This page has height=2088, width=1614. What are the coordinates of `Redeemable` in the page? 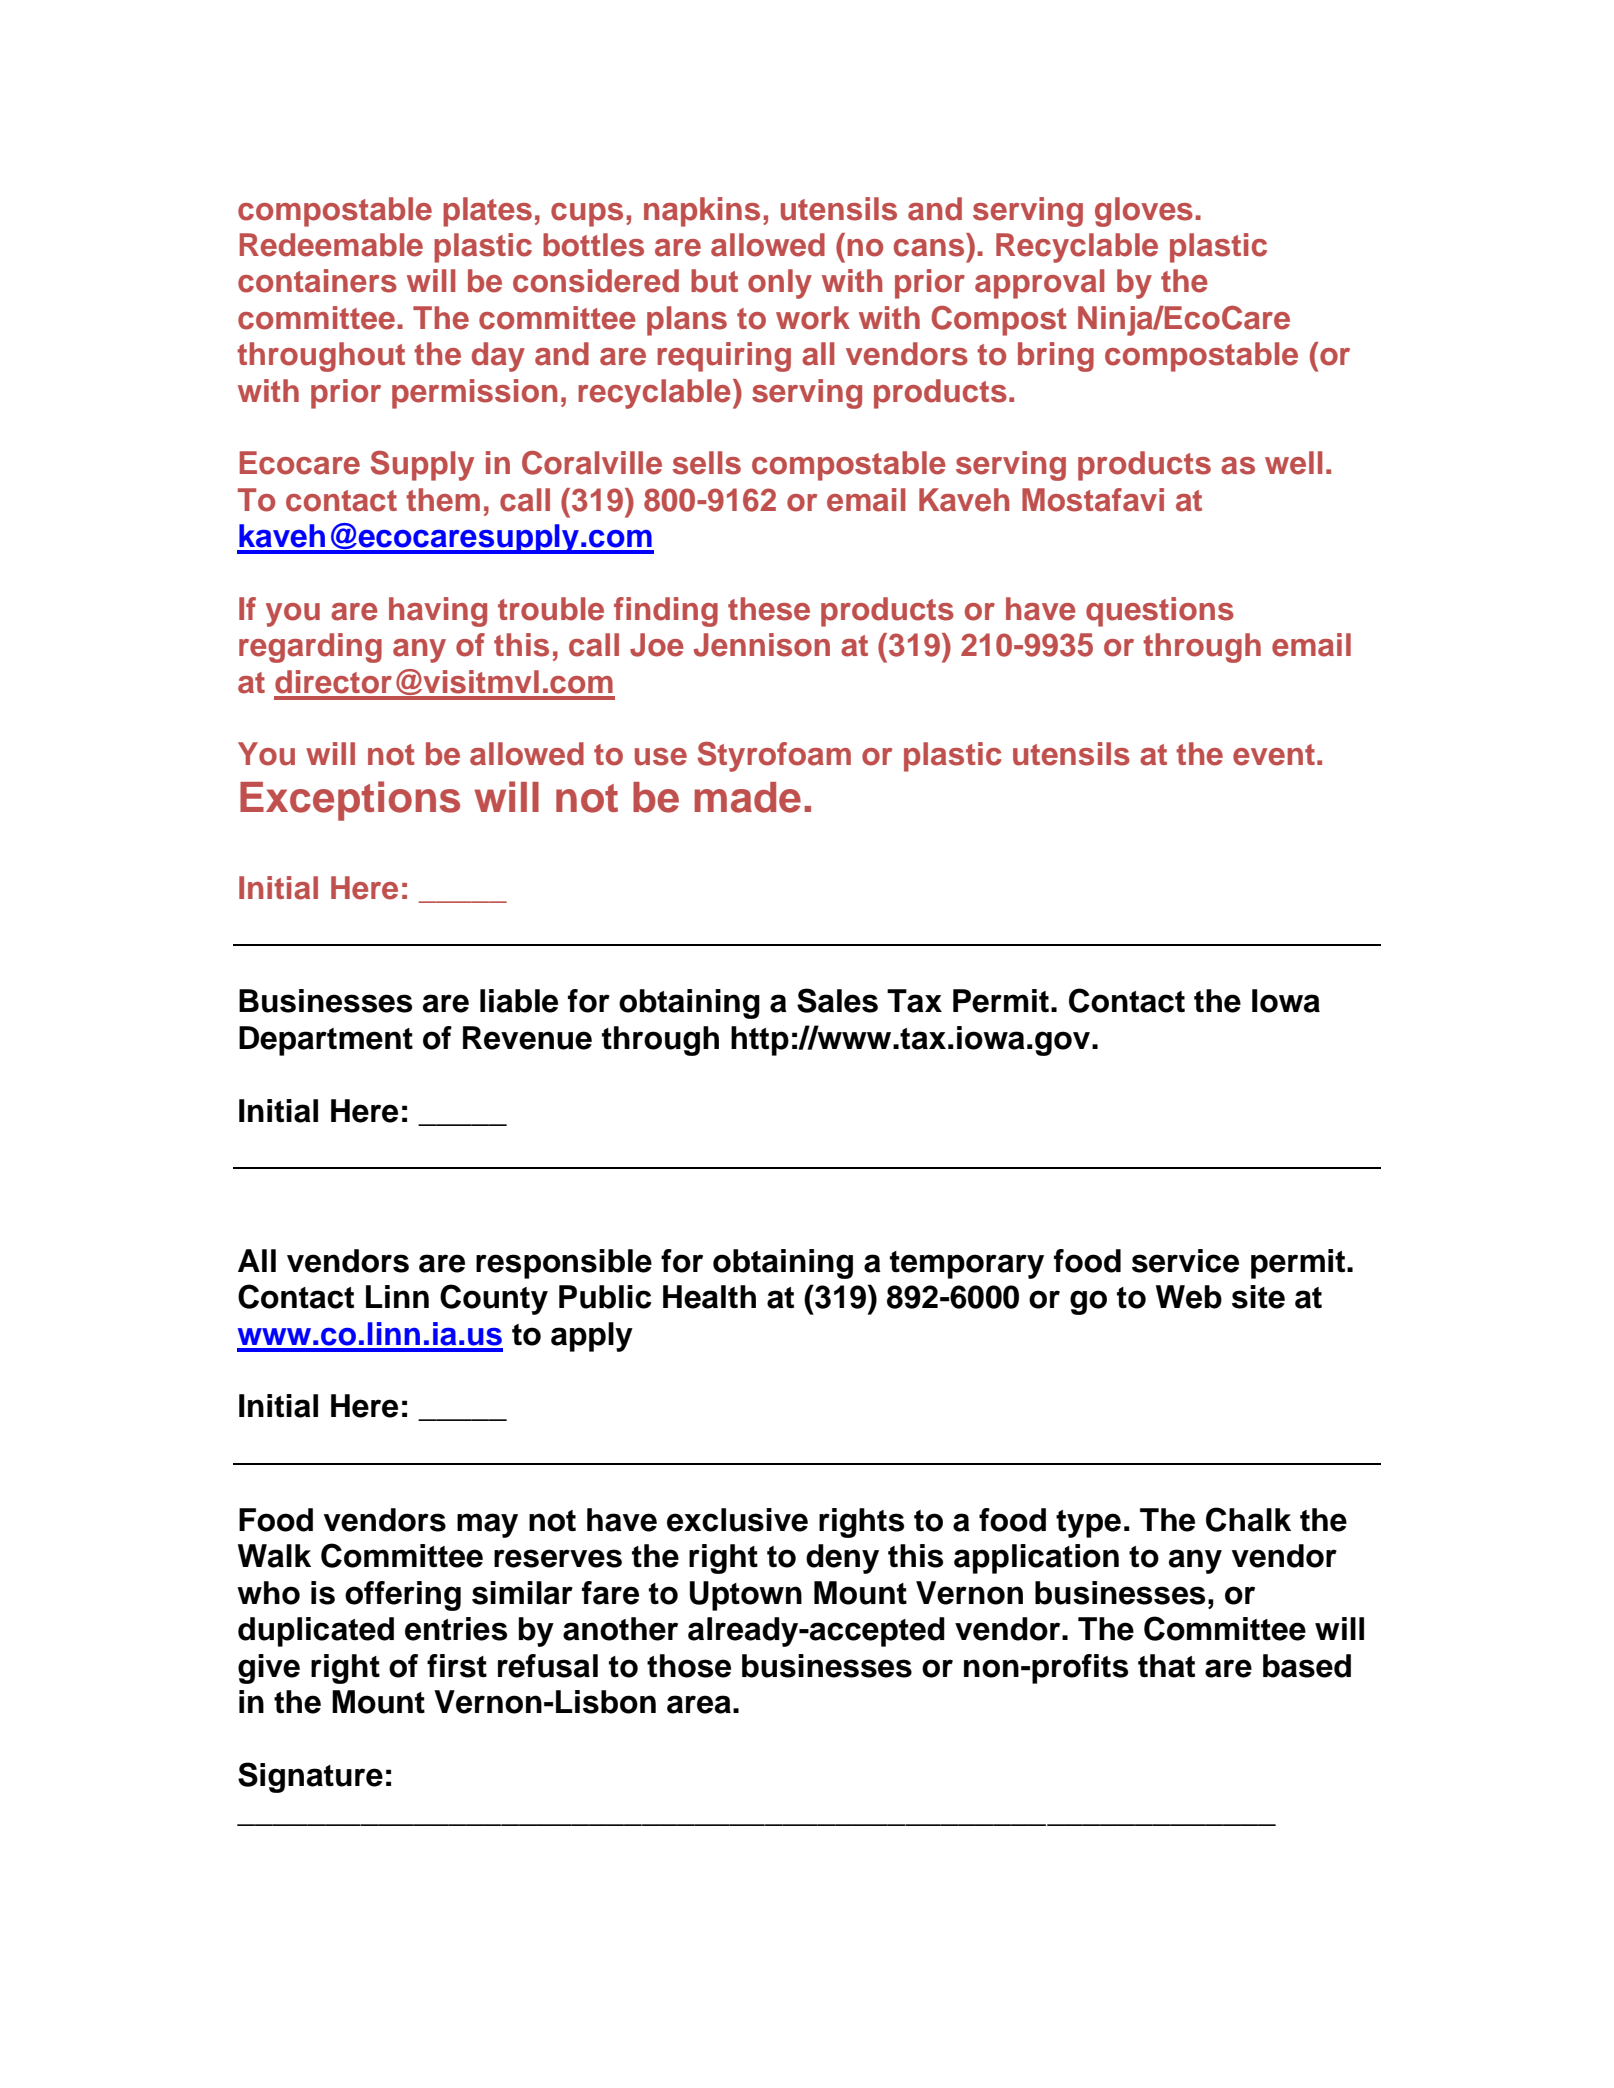 It's located at (331, 245).
